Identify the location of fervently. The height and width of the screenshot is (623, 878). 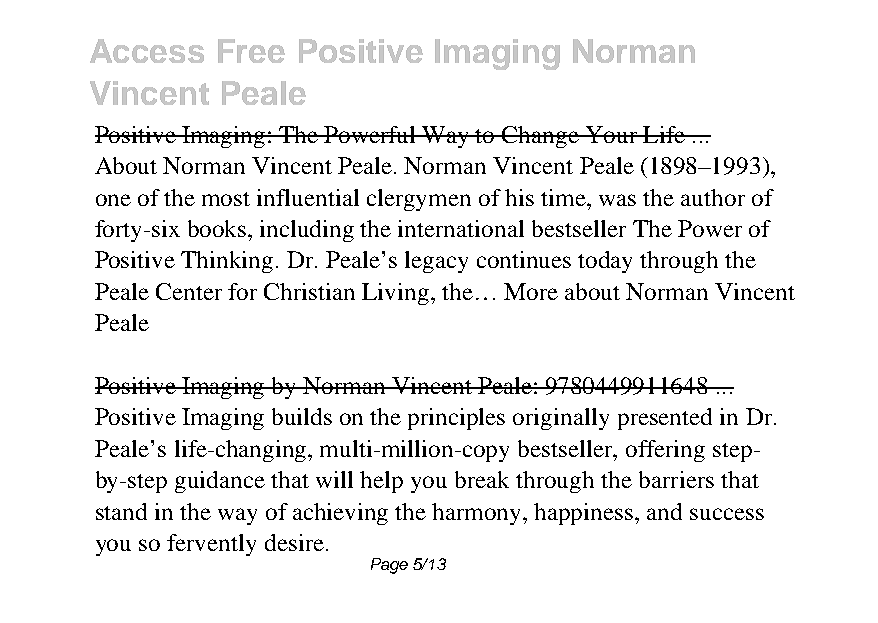
(211, 545).
